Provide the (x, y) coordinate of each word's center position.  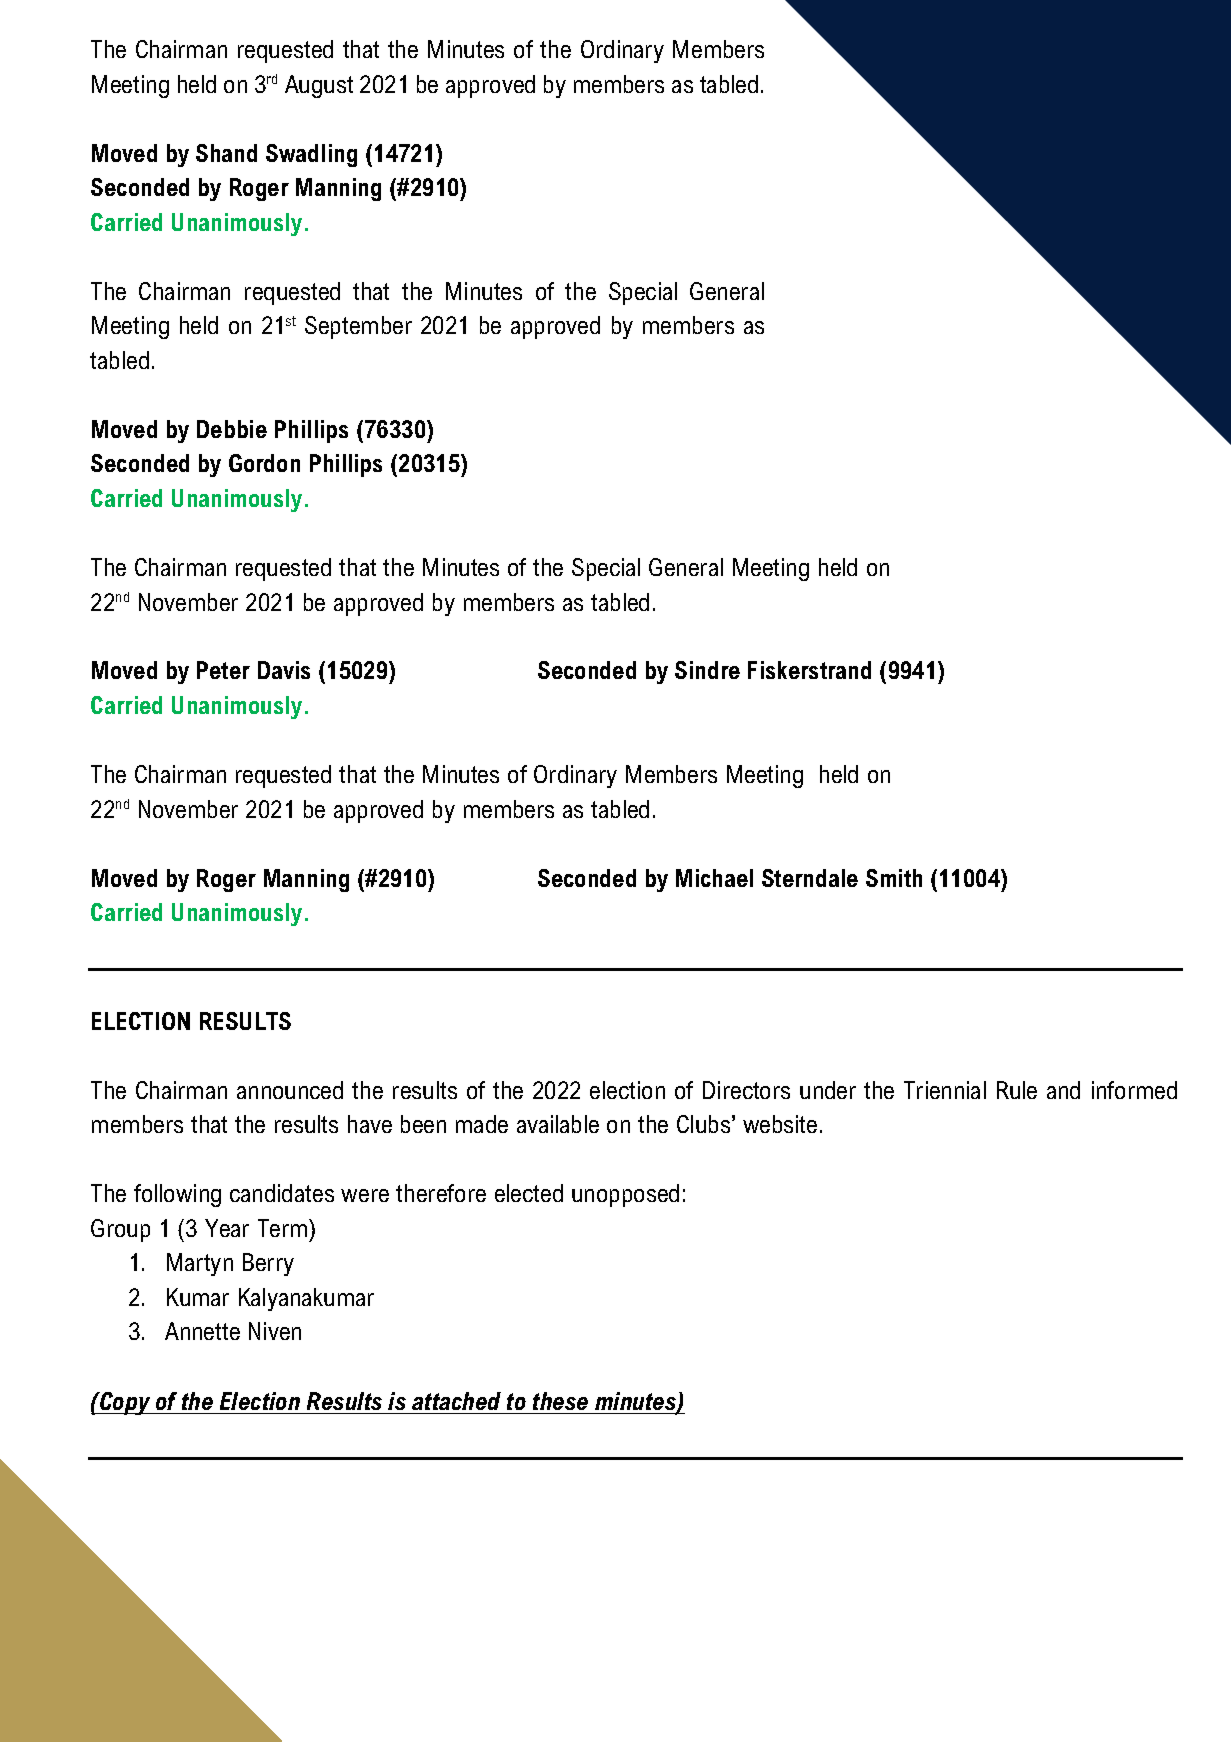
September (358, 327)
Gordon (264, 463)
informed (1134, 1090)
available (558, 1124)
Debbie (232, 429)
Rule (1017, 1090)
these (560, 1401)
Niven (275, 1331)
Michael (714, 878)
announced (290, 1090)
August (319, 86)
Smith (894, 878)
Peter (223, 670)
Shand (226, 153)
